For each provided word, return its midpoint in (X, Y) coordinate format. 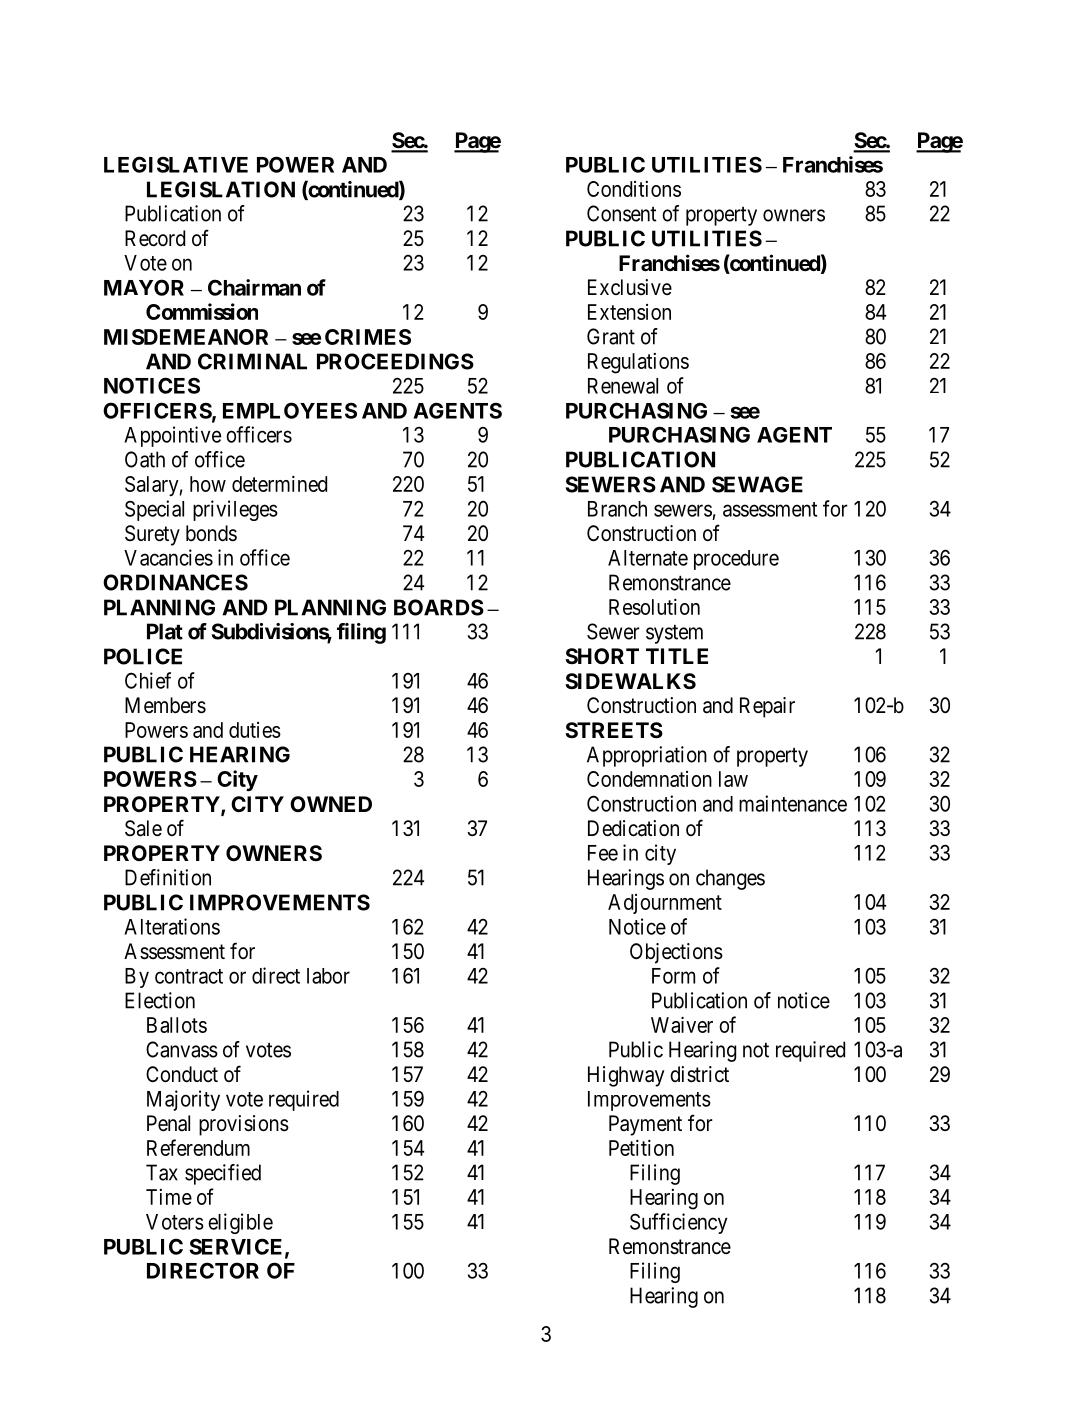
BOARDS (439, 607)
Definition (168, 877)
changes (730, 879)
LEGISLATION (221, 189)
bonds (211, 533)
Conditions (634, 189)
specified (223, 1174)
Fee (603, 853)
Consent (621, 213)
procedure (736, 560)
